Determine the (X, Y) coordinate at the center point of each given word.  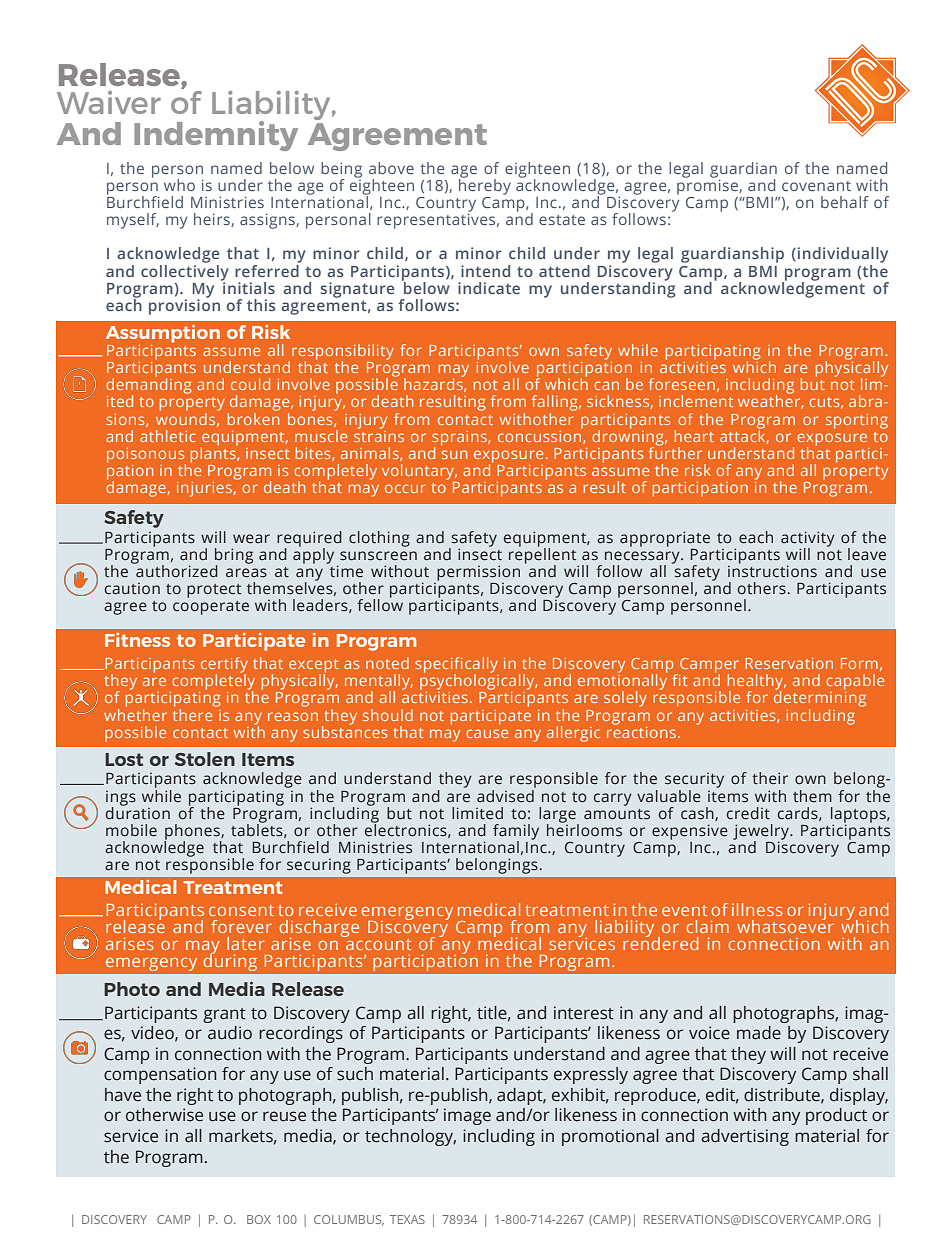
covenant (816, 186)
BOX (259, 1219)
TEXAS (407, 1219)
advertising (745, 1137)
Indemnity (216, 136)
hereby (485, 186)
